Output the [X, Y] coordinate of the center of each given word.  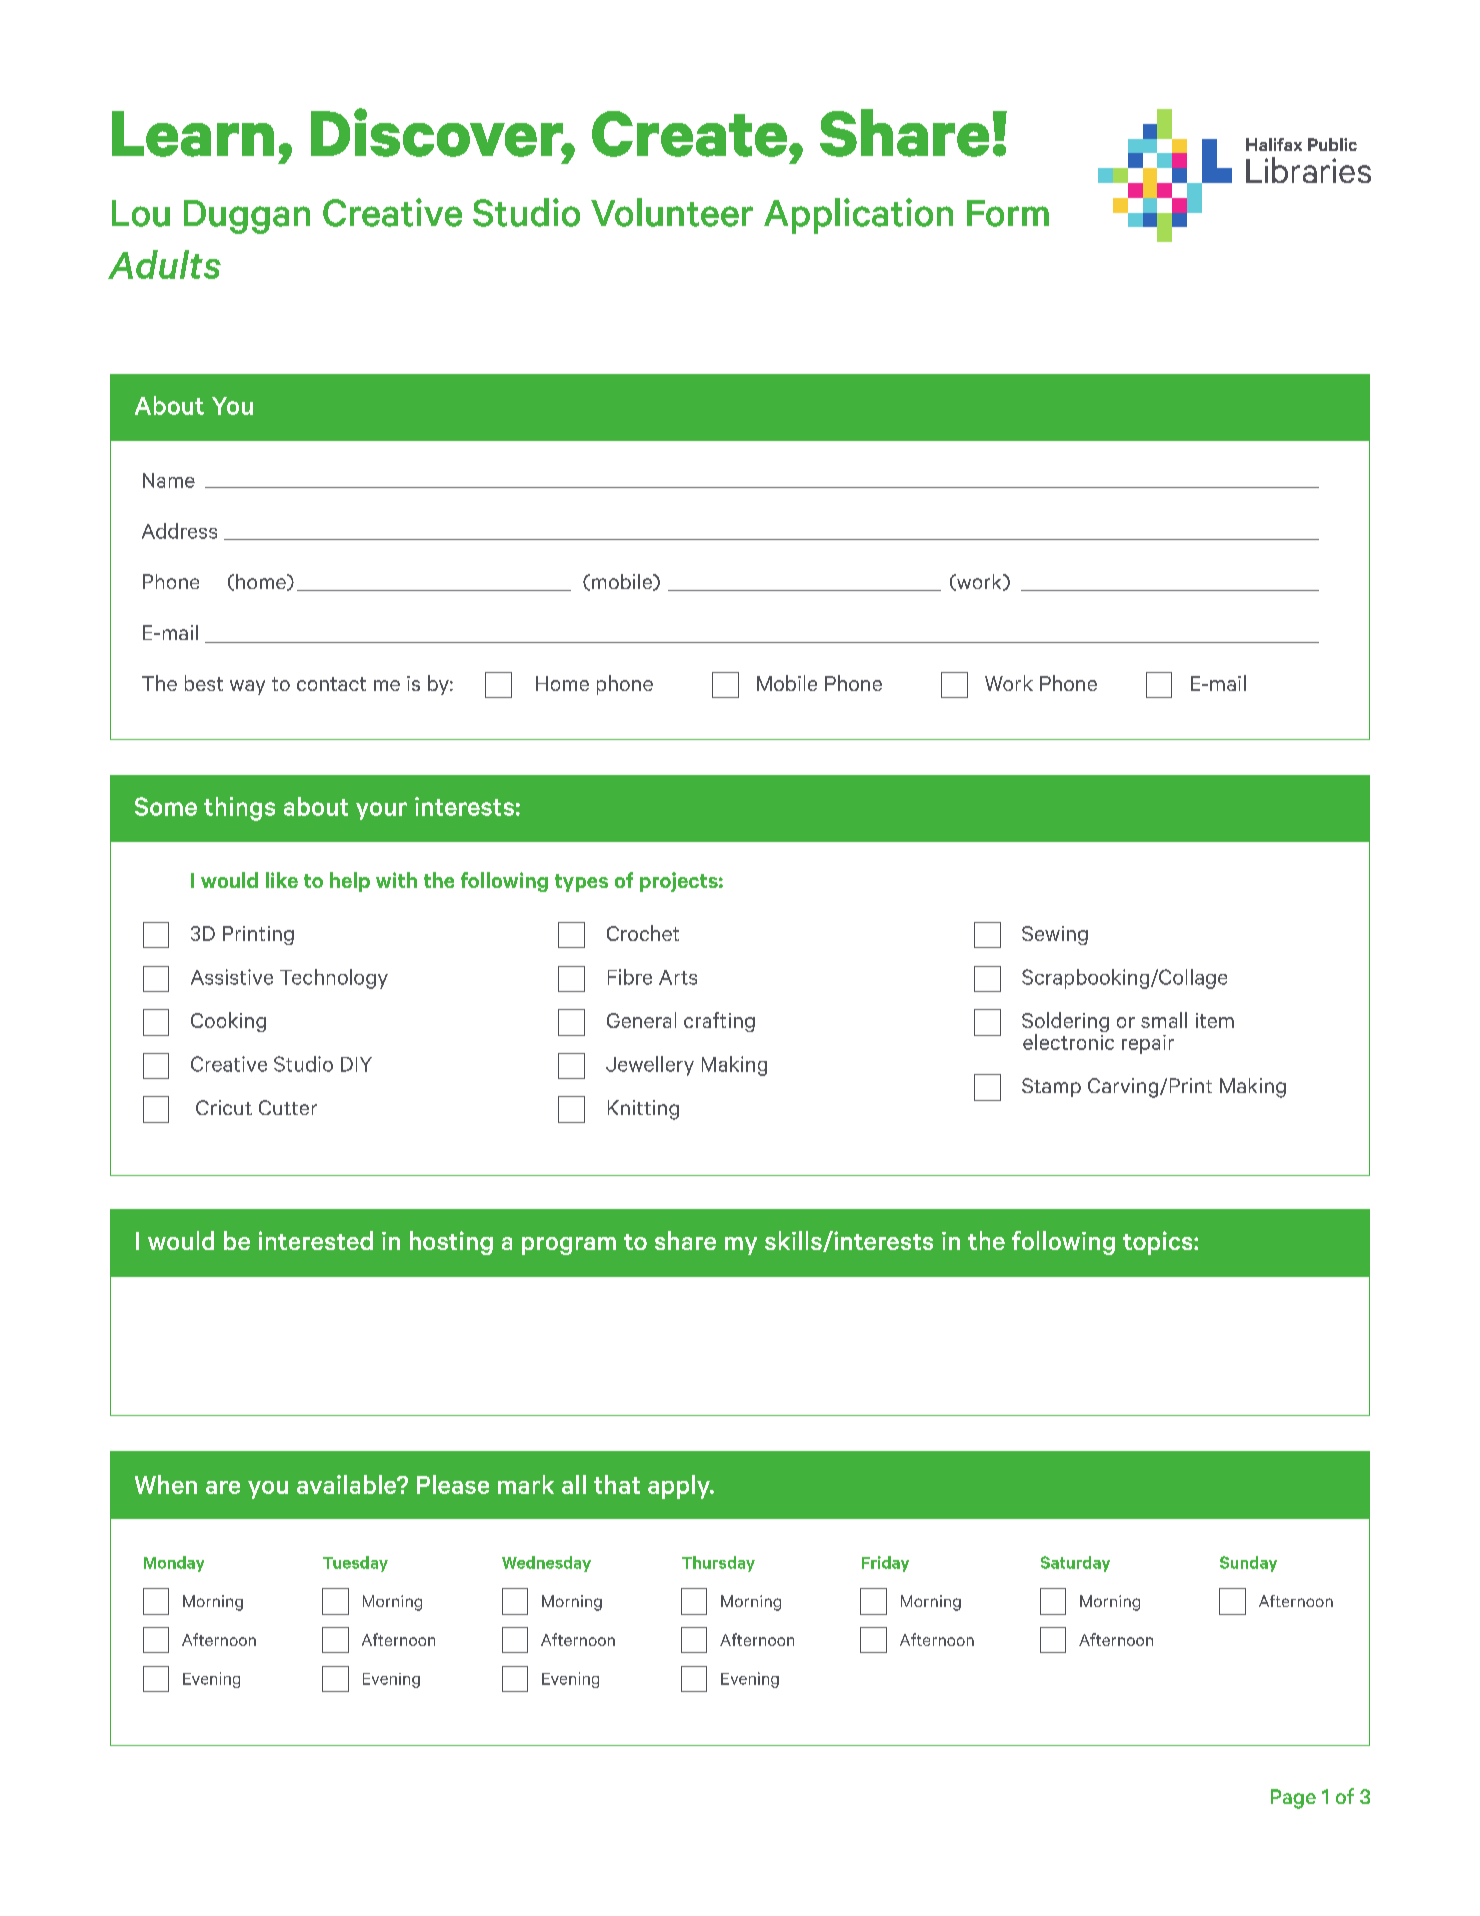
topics [1159, 1243]
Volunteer [672, 212]
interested [316, 1240]
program [569, 1246]
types [581, 883]
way [247, 687]
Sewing [1055, 935]
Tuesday [355, 1564]
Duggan [247, 217]
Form [1008, 213]
